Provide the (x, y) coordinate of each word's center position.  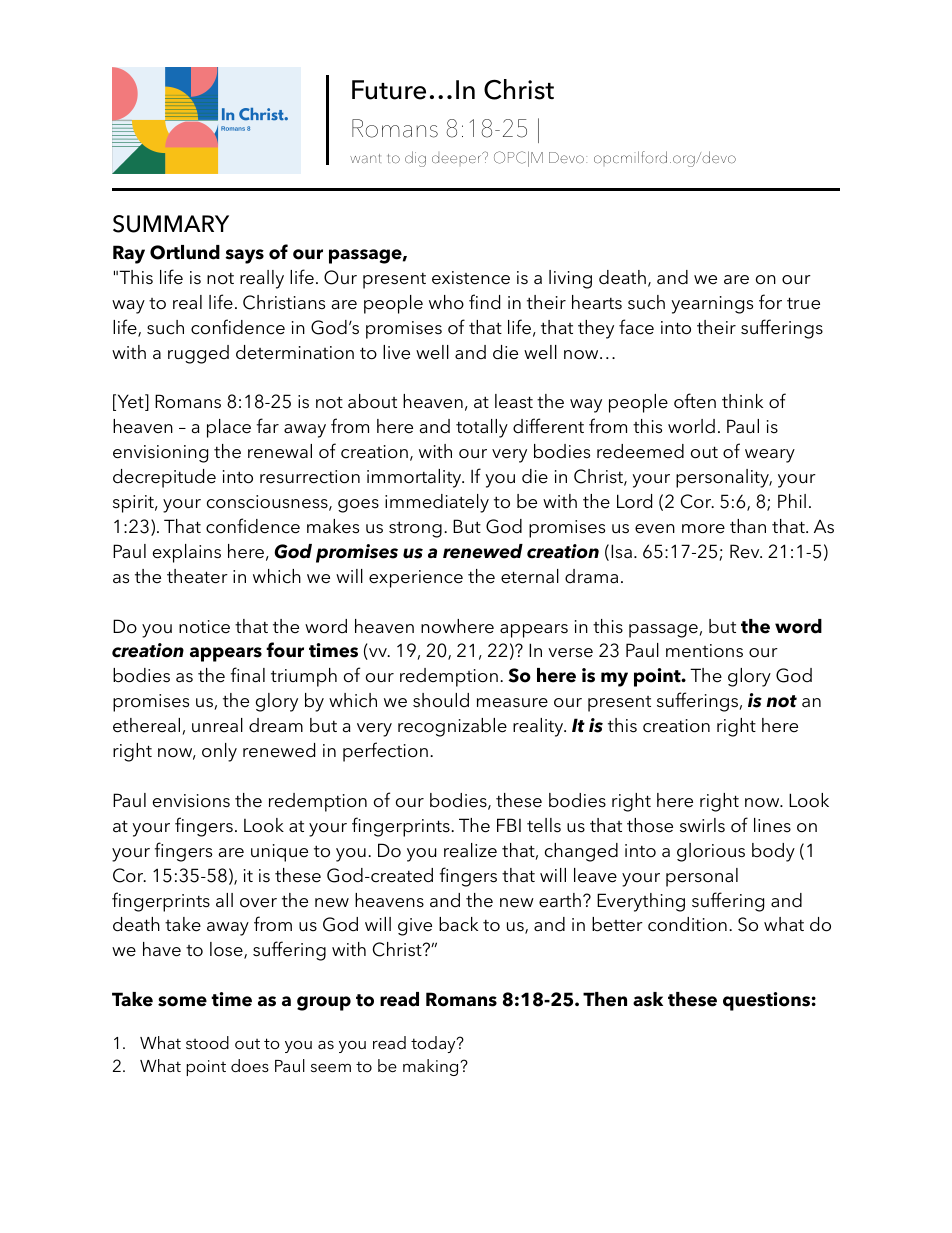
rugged (198, 354)
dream (276, 725)
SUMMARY (171, 224)
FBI (509, 825)
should (441, 700)
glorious (711, 852)
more (703, 529)
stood (207, 1042)
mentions (704, 651)
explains (187, 553)
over (258, 903)
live (396, 352)
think (742, 401)
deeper (458, 158)
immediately (437, 503)
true (803, 303)
